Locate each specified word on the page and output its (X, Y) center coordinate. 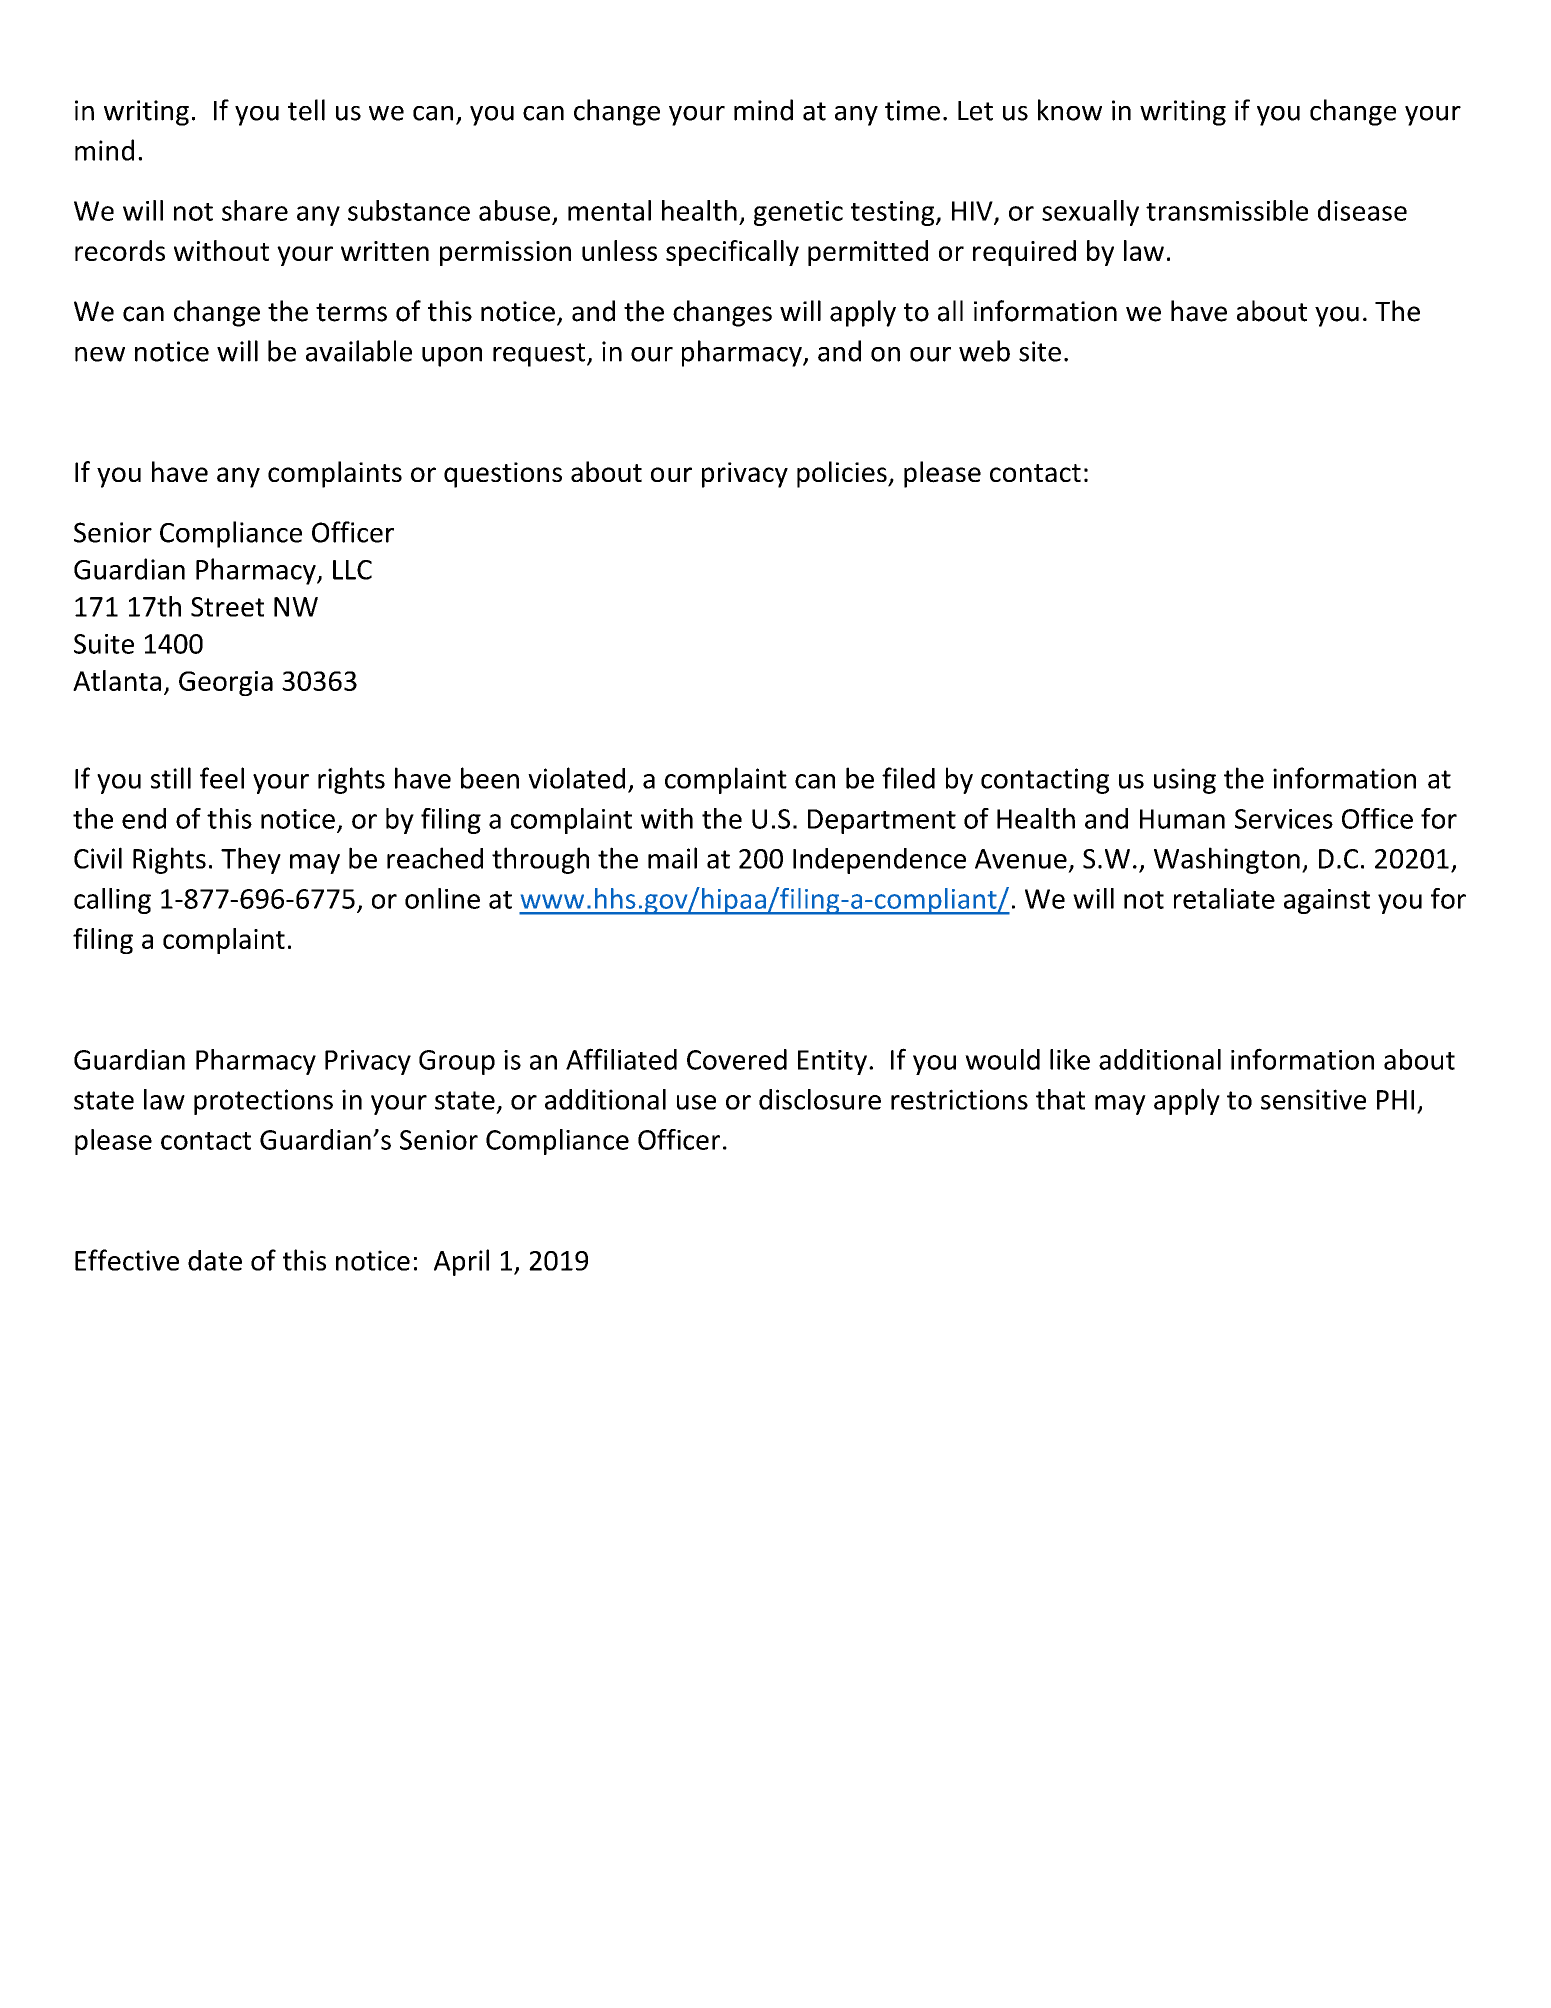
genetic (798, 213)
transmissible (1227, 210)
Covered (737, 1059)
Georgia (226, 683)
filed (908, 778)
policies (843, 474)
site (1040, 351)
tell (306, 110)
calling (112, 901)
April (461, 1262)
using (1185, 781)
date (215, 1260)
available (359, 351)
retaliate (1224, 898)
